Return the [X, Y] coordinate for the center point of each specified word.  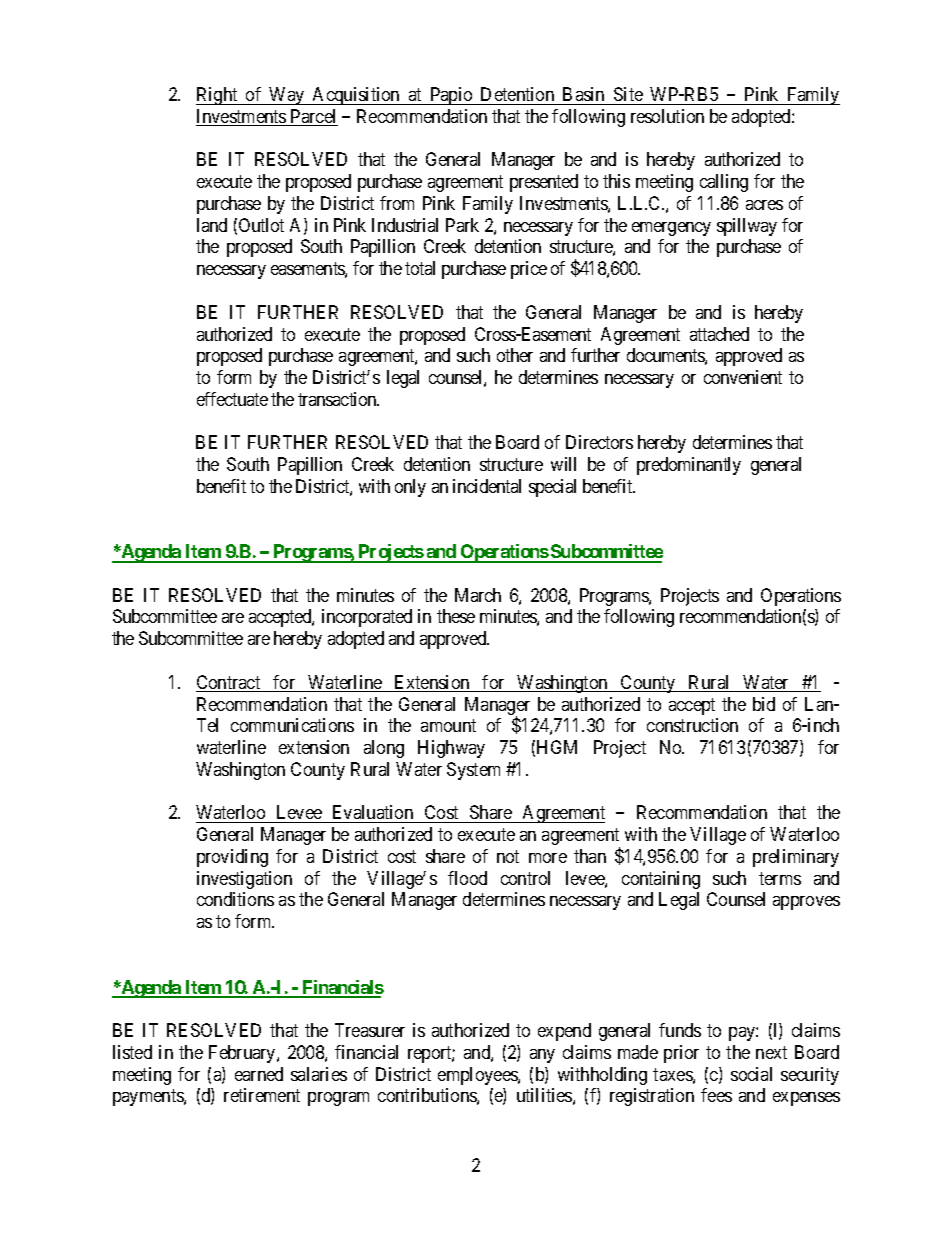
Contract [229, 683]
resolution [667, 116]
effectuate [232, 399]
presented [544, 183]
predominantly [689, 466]
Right [218, 96]
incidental [487, 486]
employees [478, 1076]
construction [692, 725]
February [243, 1054]
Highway [451, 749]
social [751, 1074]
